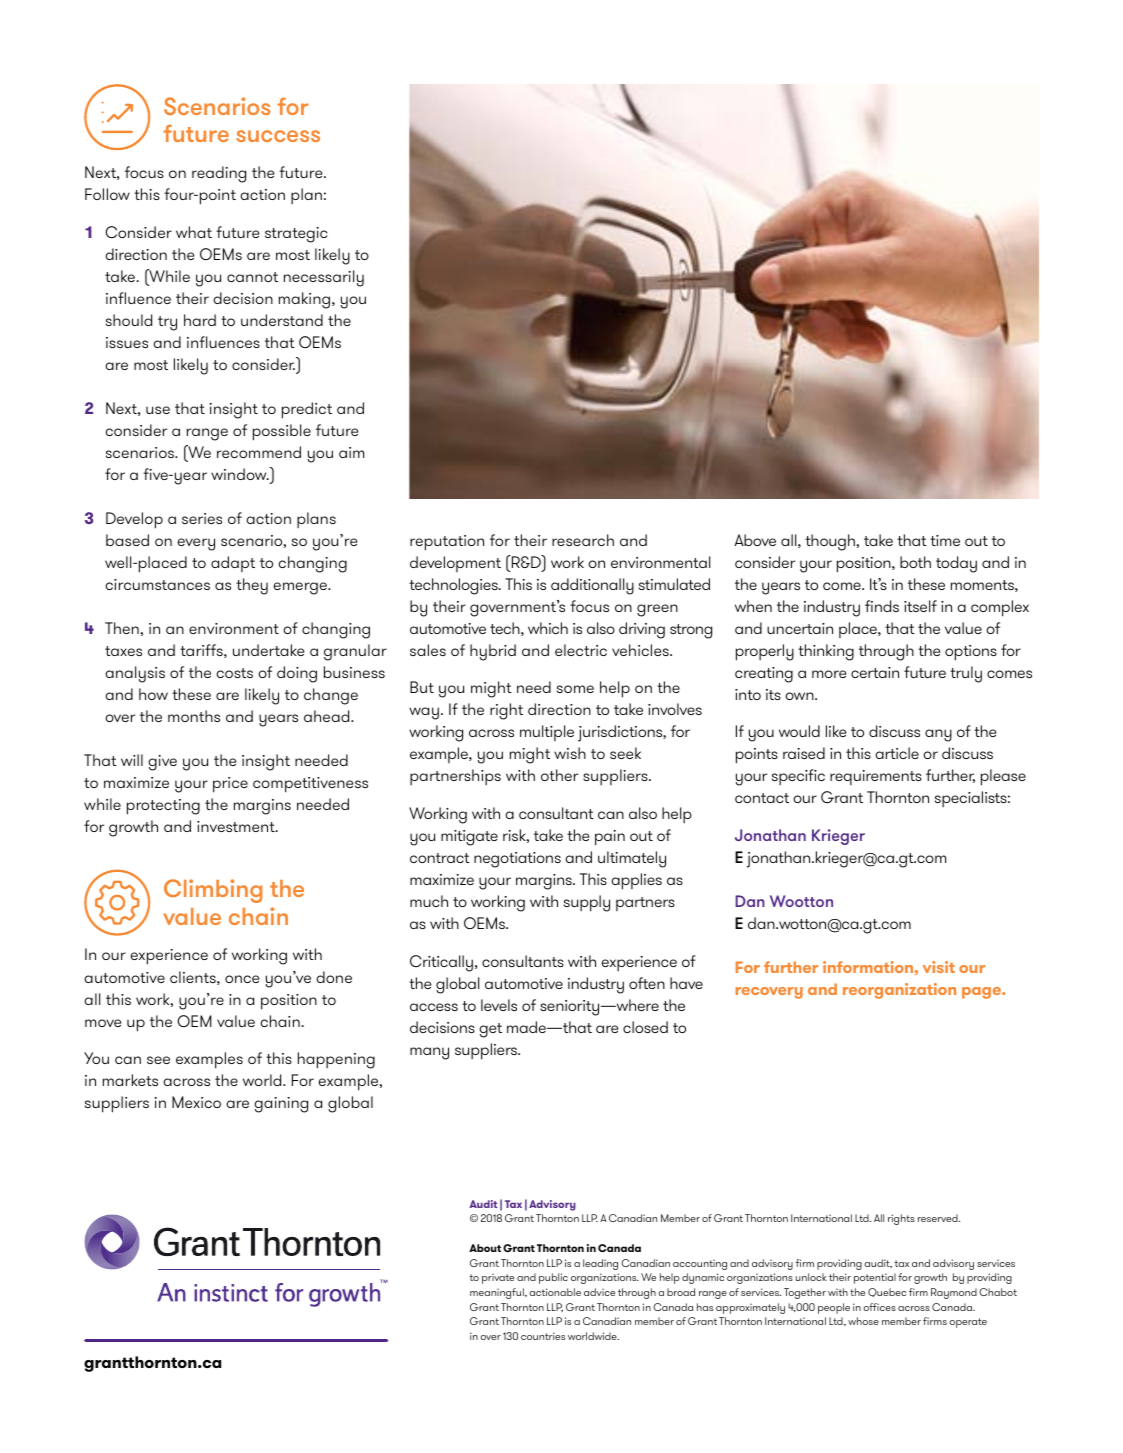 Image resolution: width=1123 pixels, height=1453 pixels. What do you see at coordinates (887, 1292) in the screenshot?
I see `Quebec` at bounding box center [887, 1292].
